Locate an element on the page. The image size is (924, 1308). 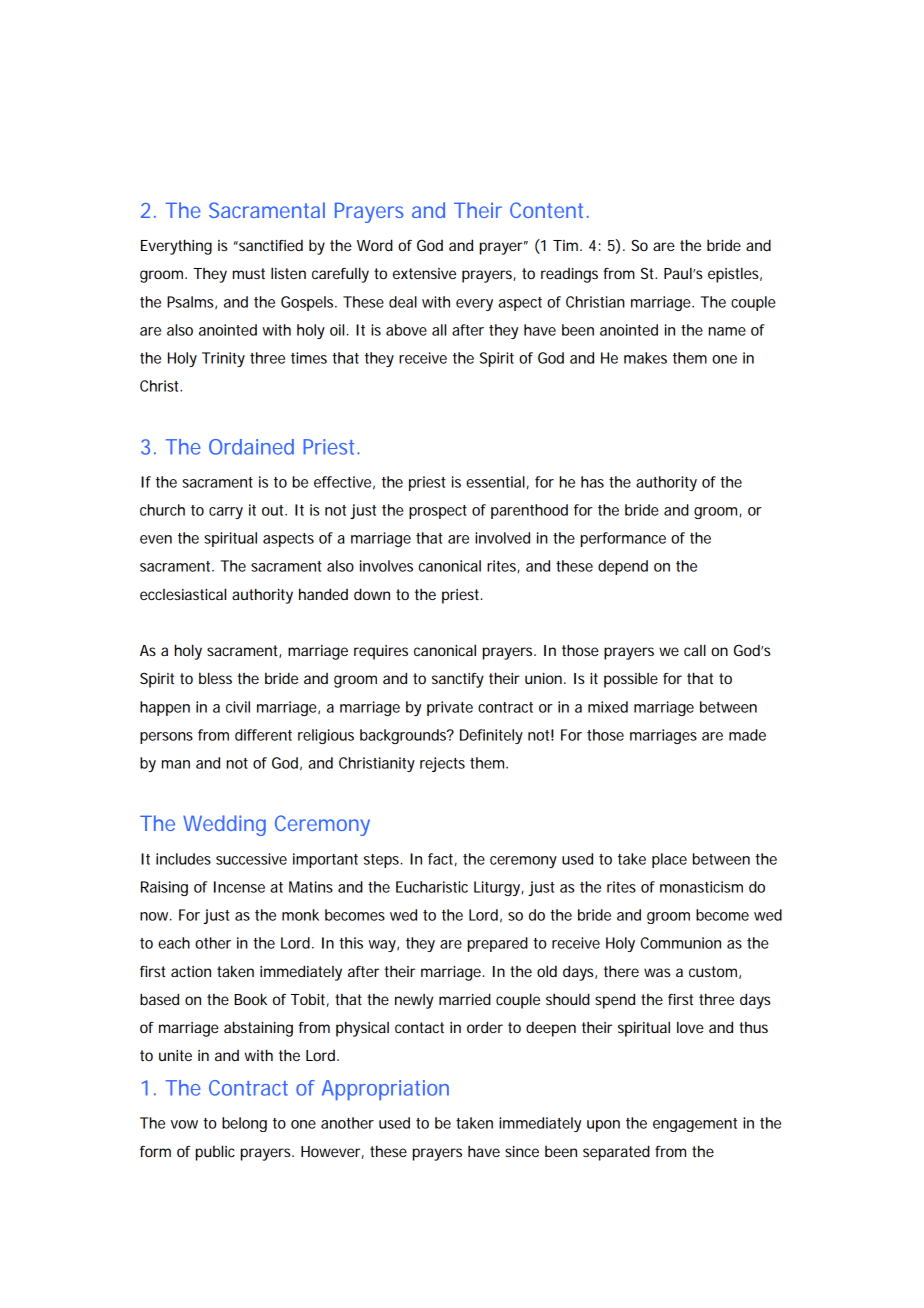
sanctified is located at coordinates (270, 245).
